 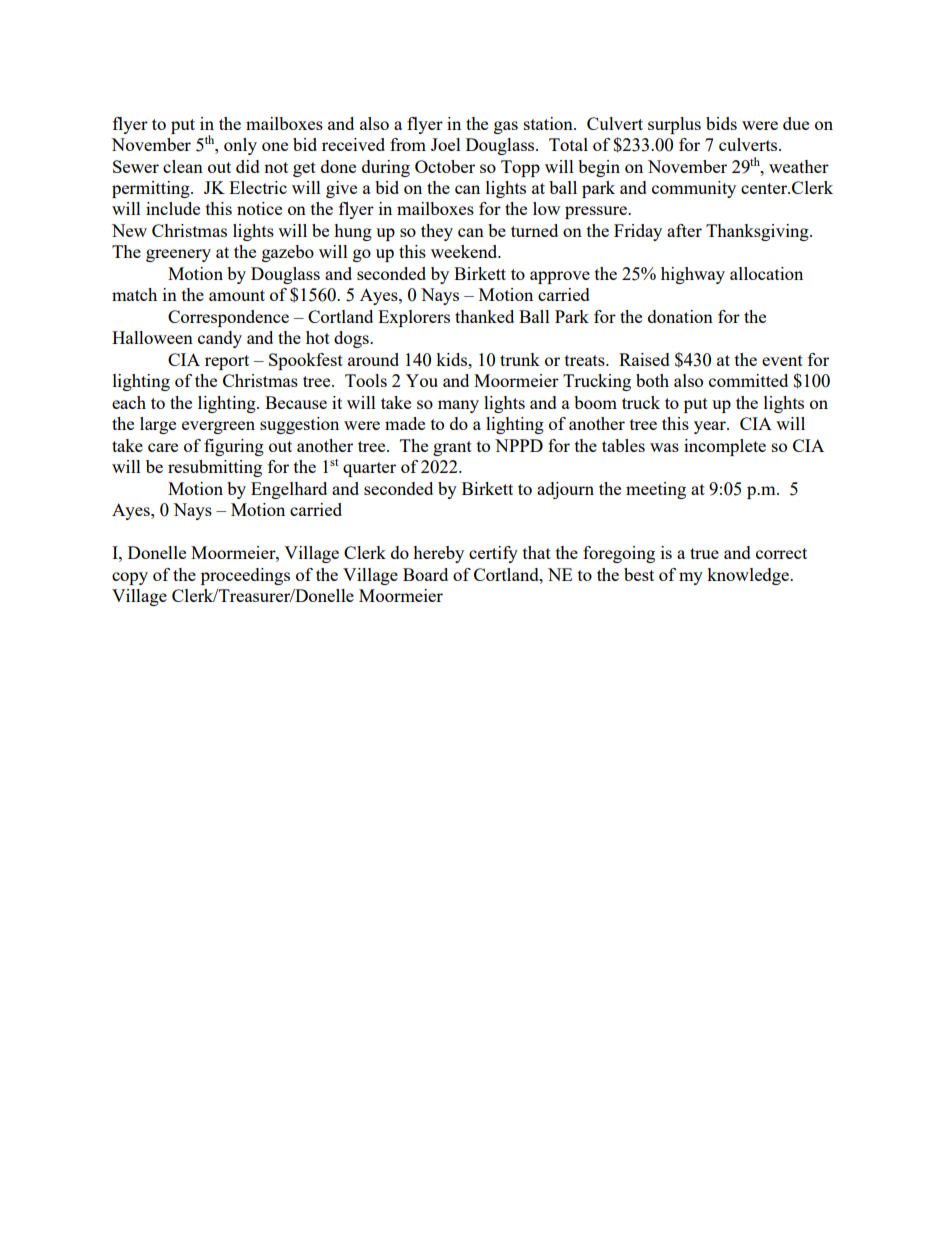 I want to click on kids, so click(x=452, y=359).
